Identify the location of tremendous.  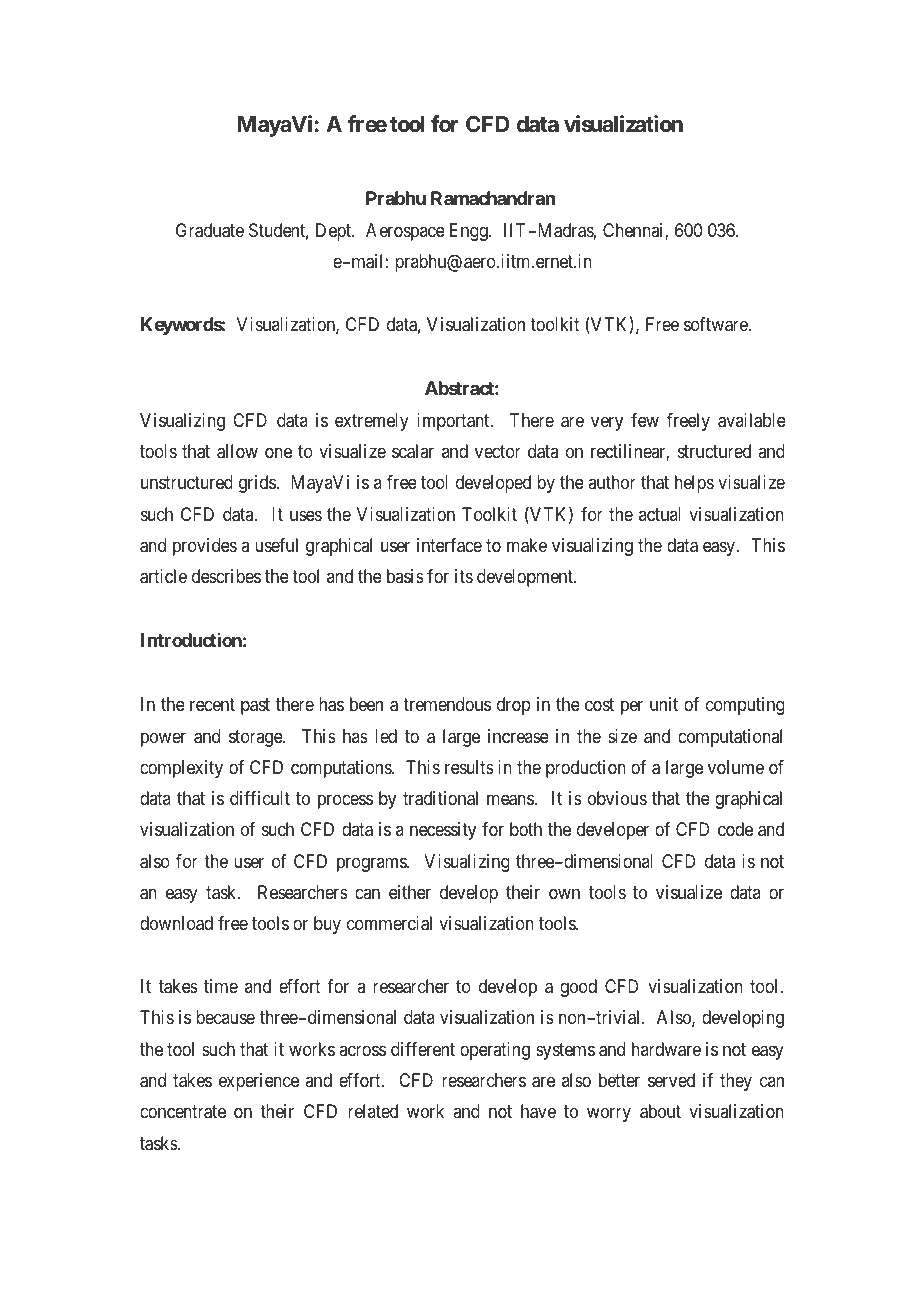
(447, 704).
